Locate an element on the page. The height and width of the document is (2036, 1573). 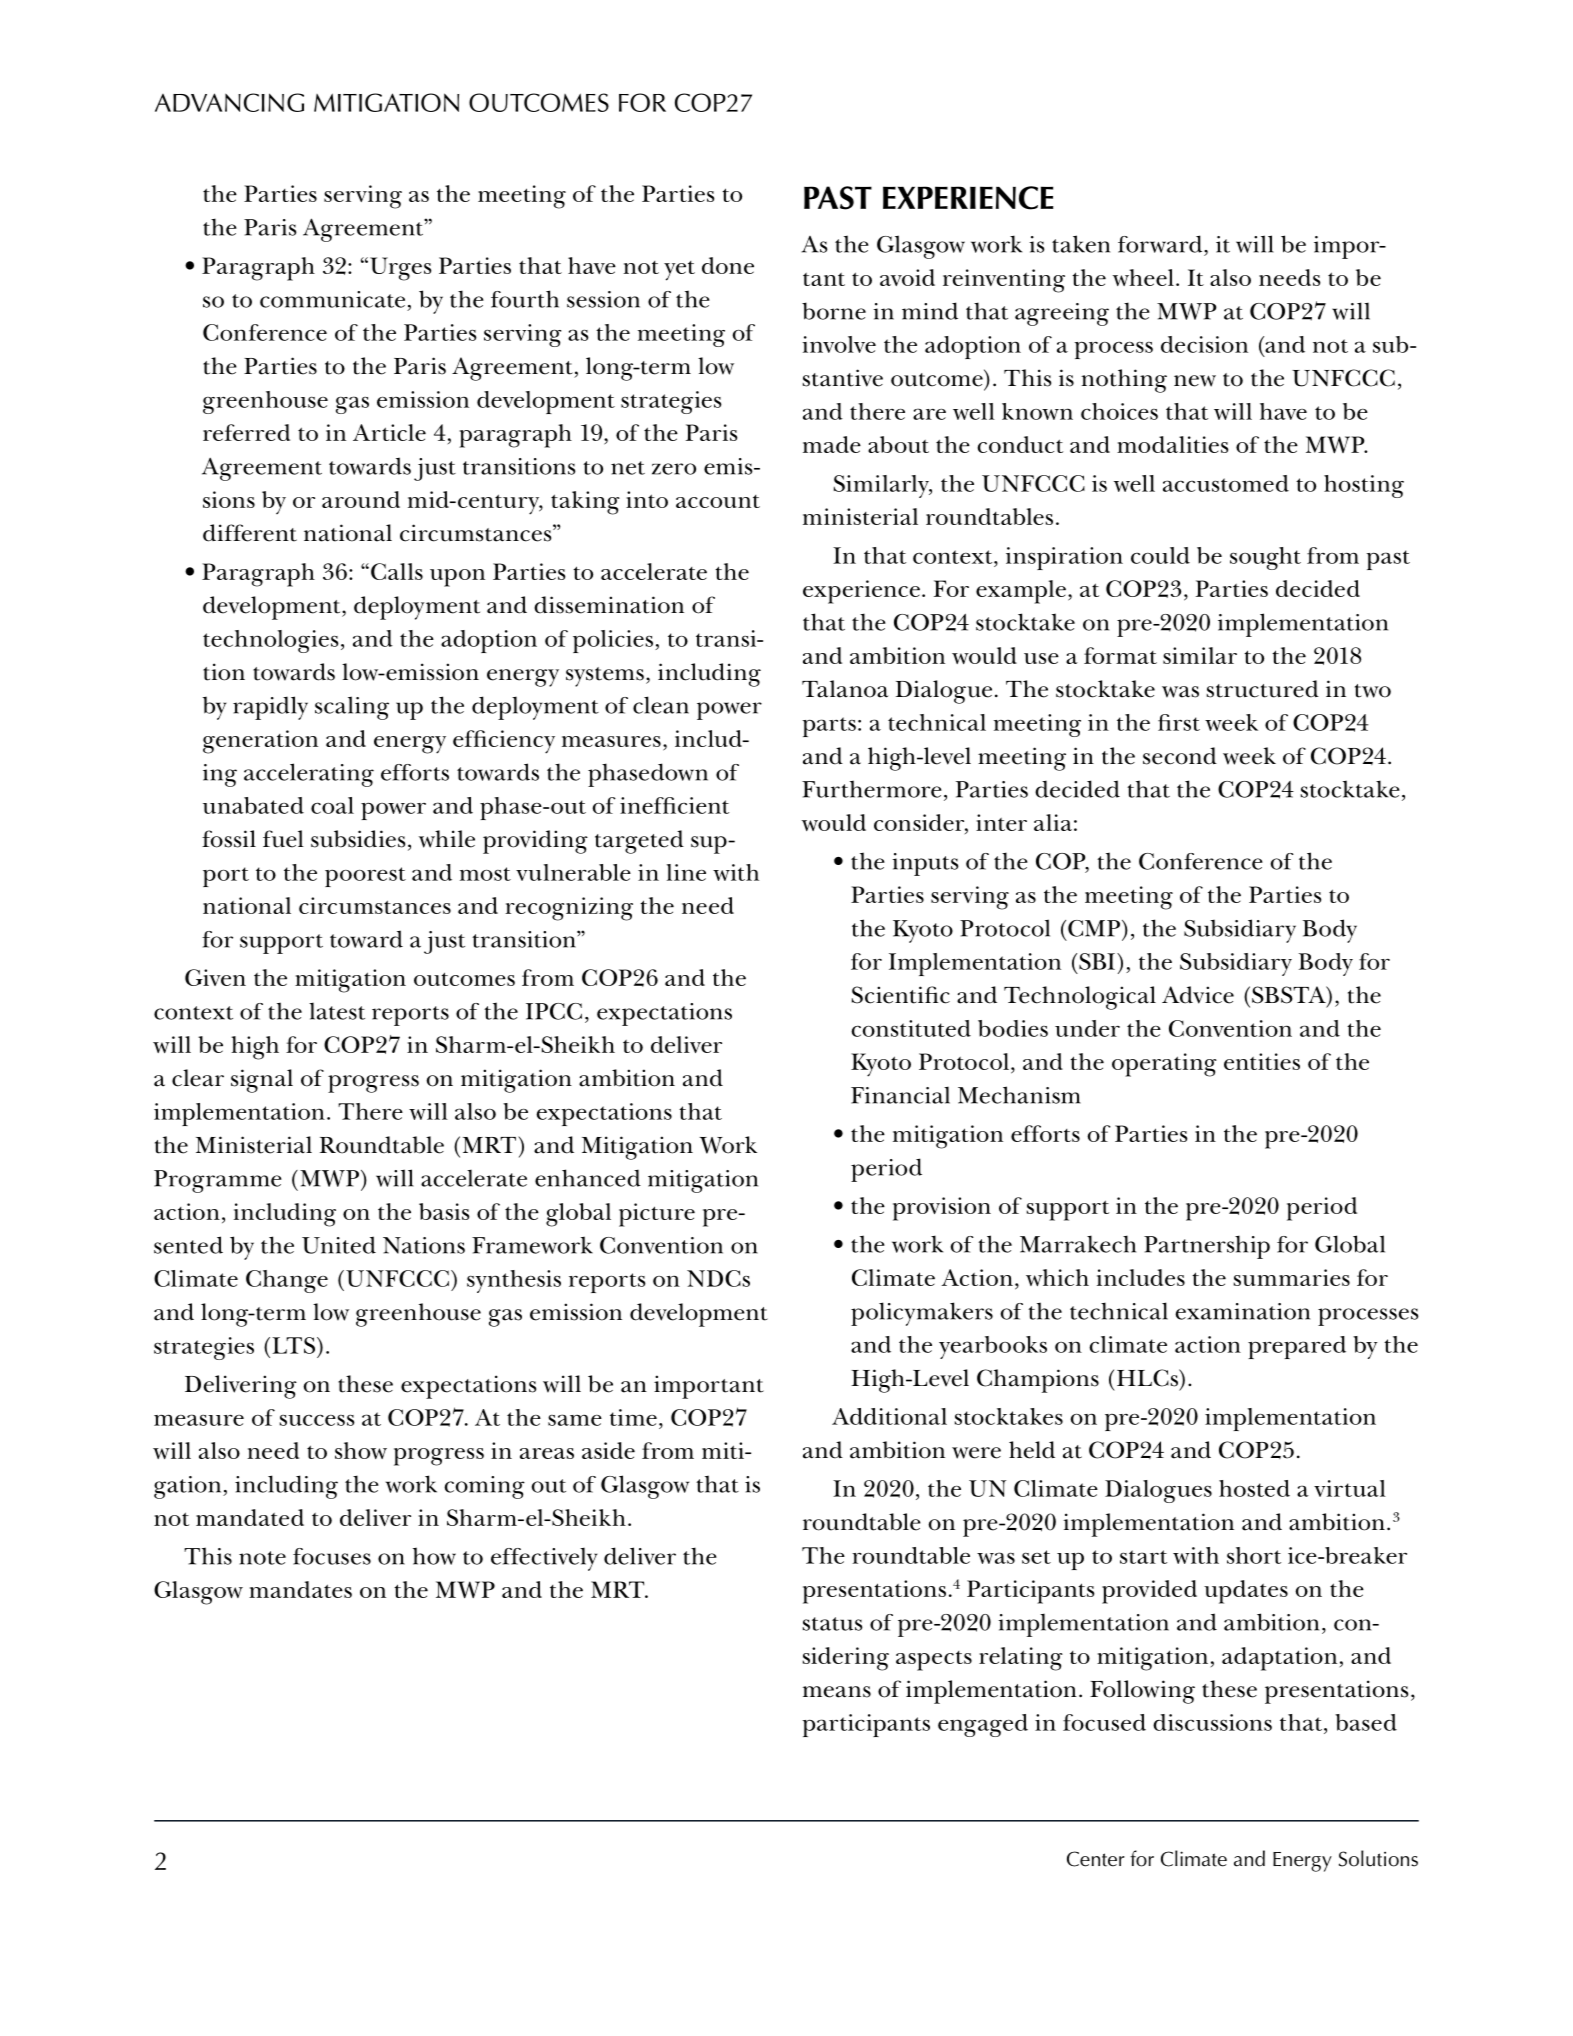
account is located at coordinates (718, 501).
